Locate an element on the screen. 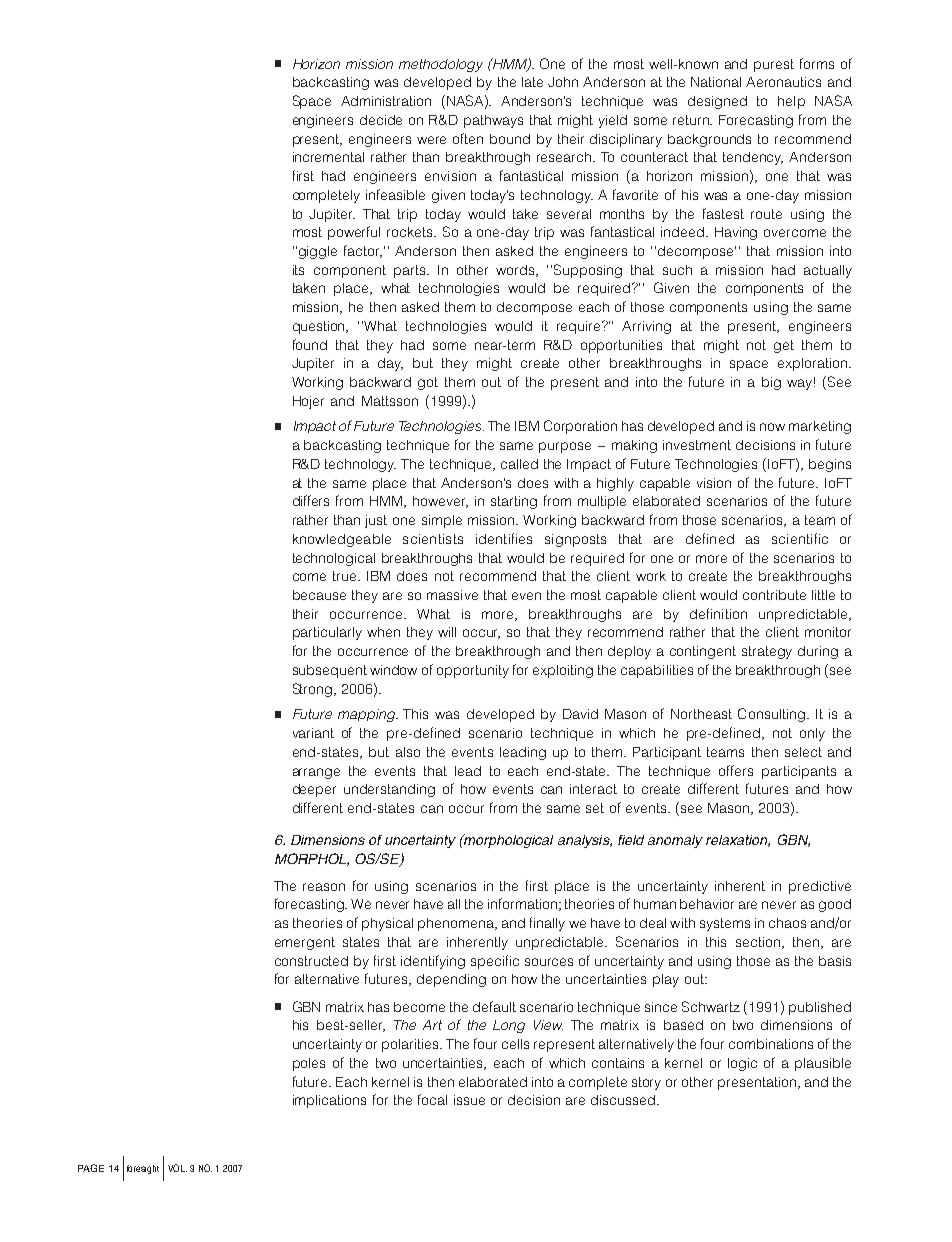 This screenshot has height=1242, width=952. issue is located at coordinates (469, 1100).
